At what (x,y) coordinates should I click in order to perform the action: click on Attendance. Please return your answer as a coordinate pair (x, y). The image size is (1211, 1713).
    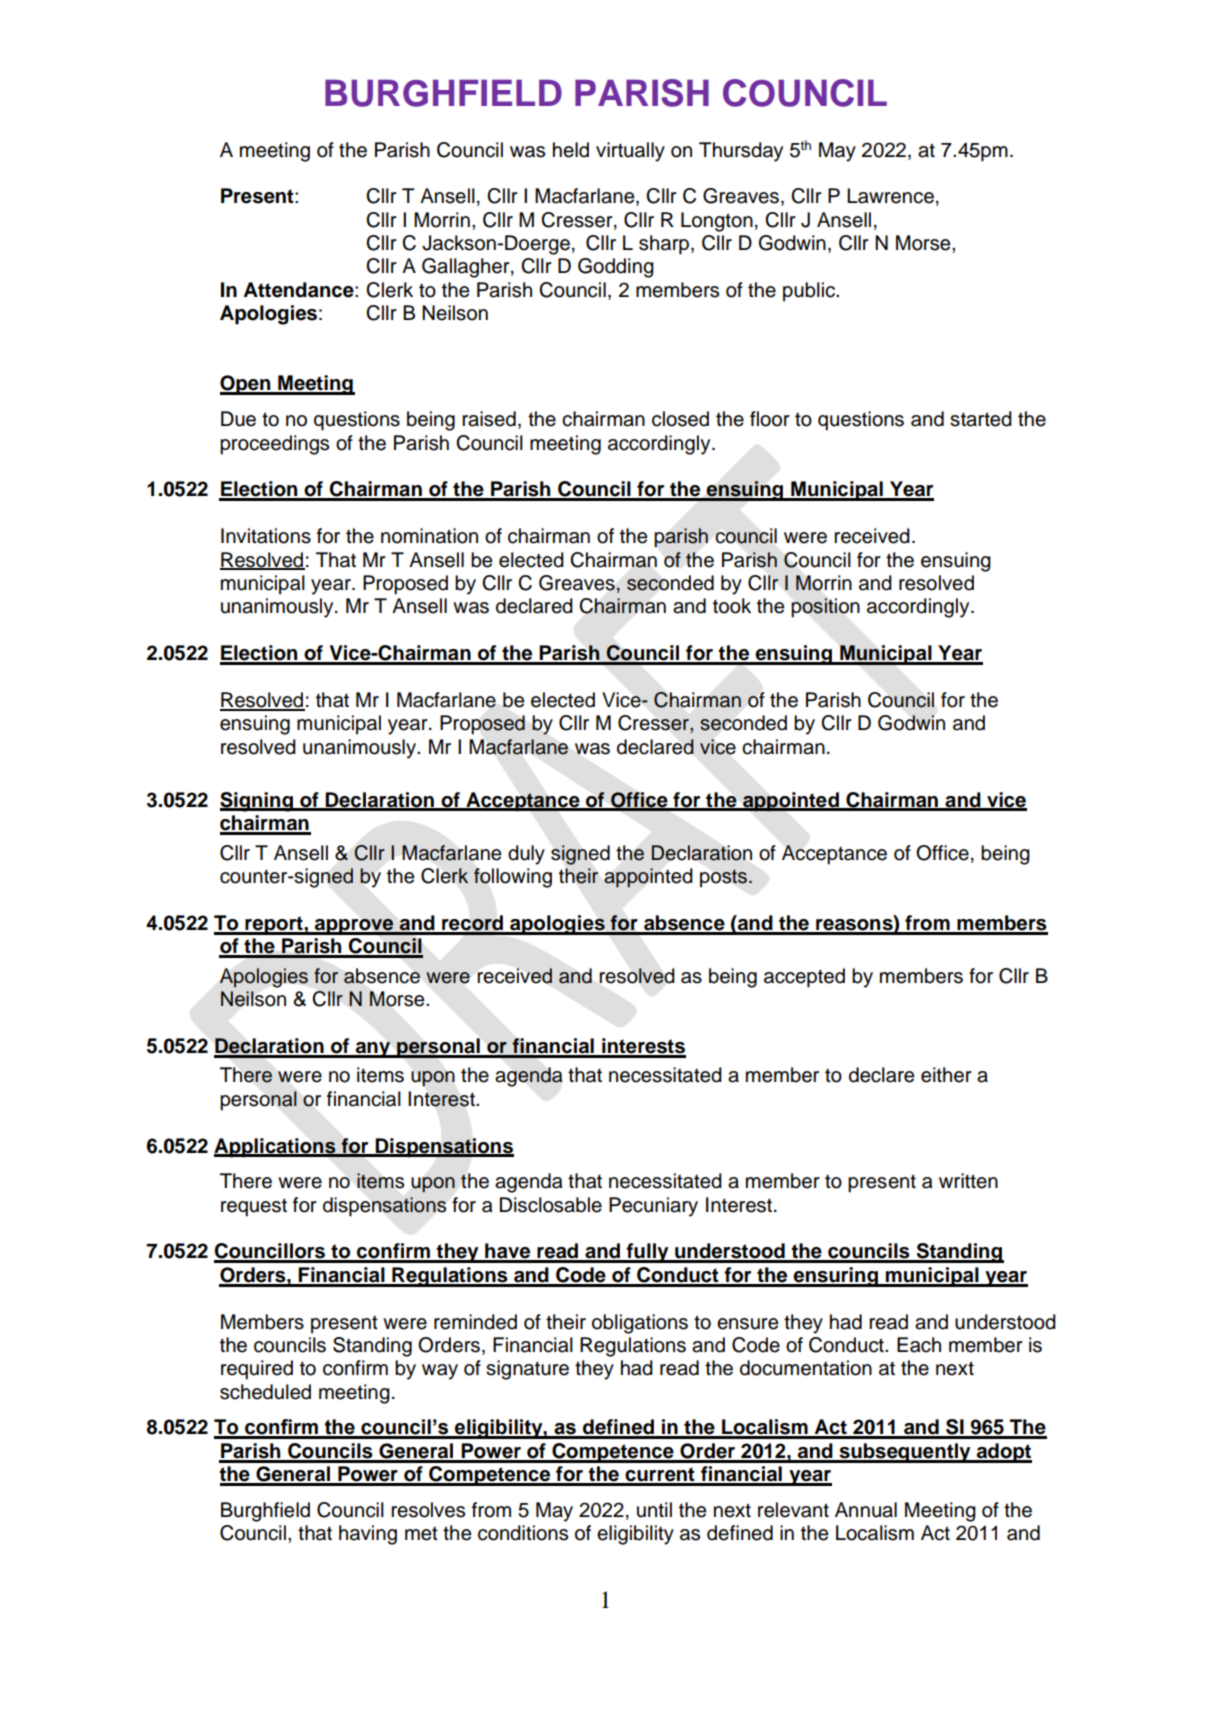
    Looking at the image, I should click on (299, 290).
